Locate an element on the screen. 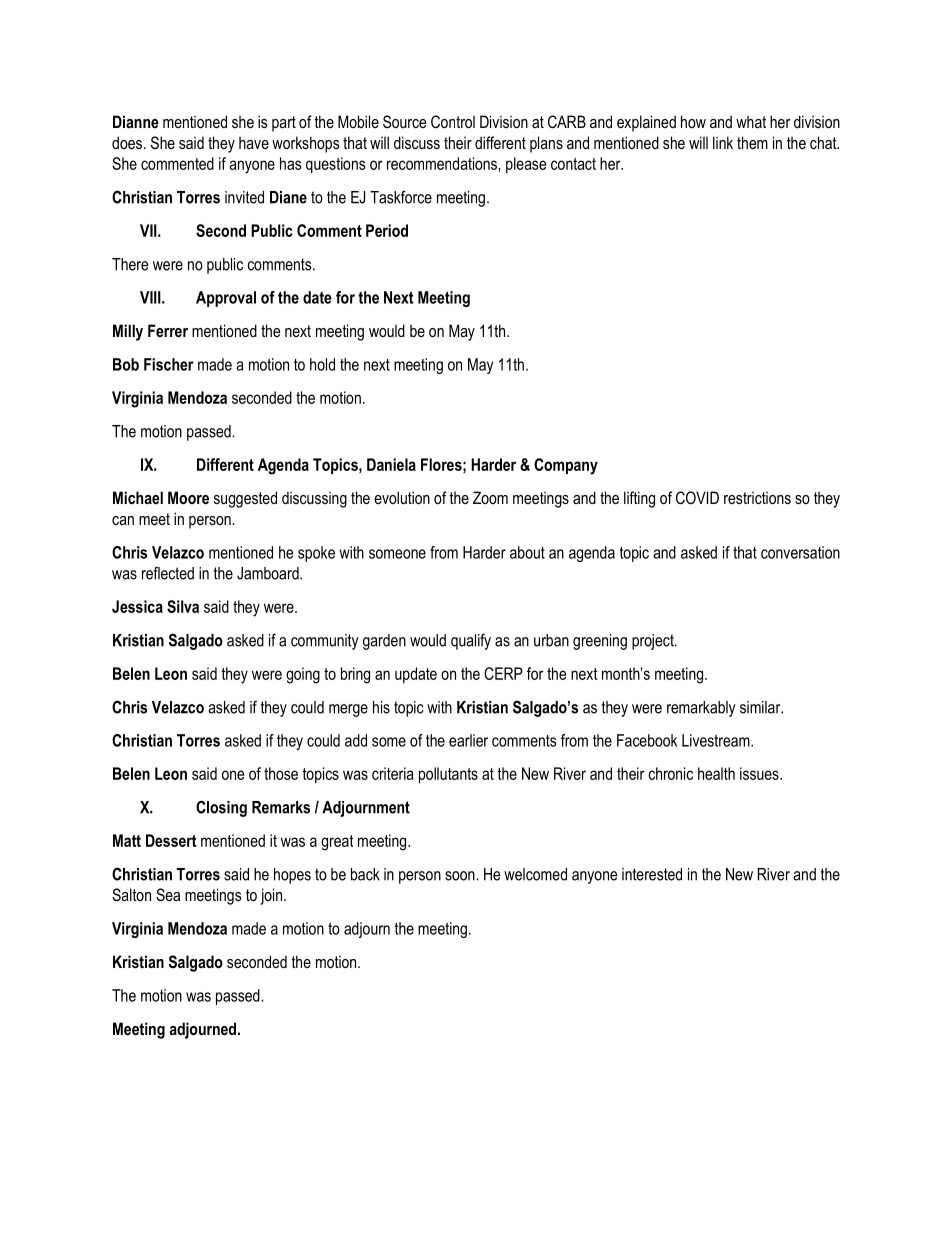 The height and width of the screenshot is (1233, 952). going is located at coordinates (303, 675).
